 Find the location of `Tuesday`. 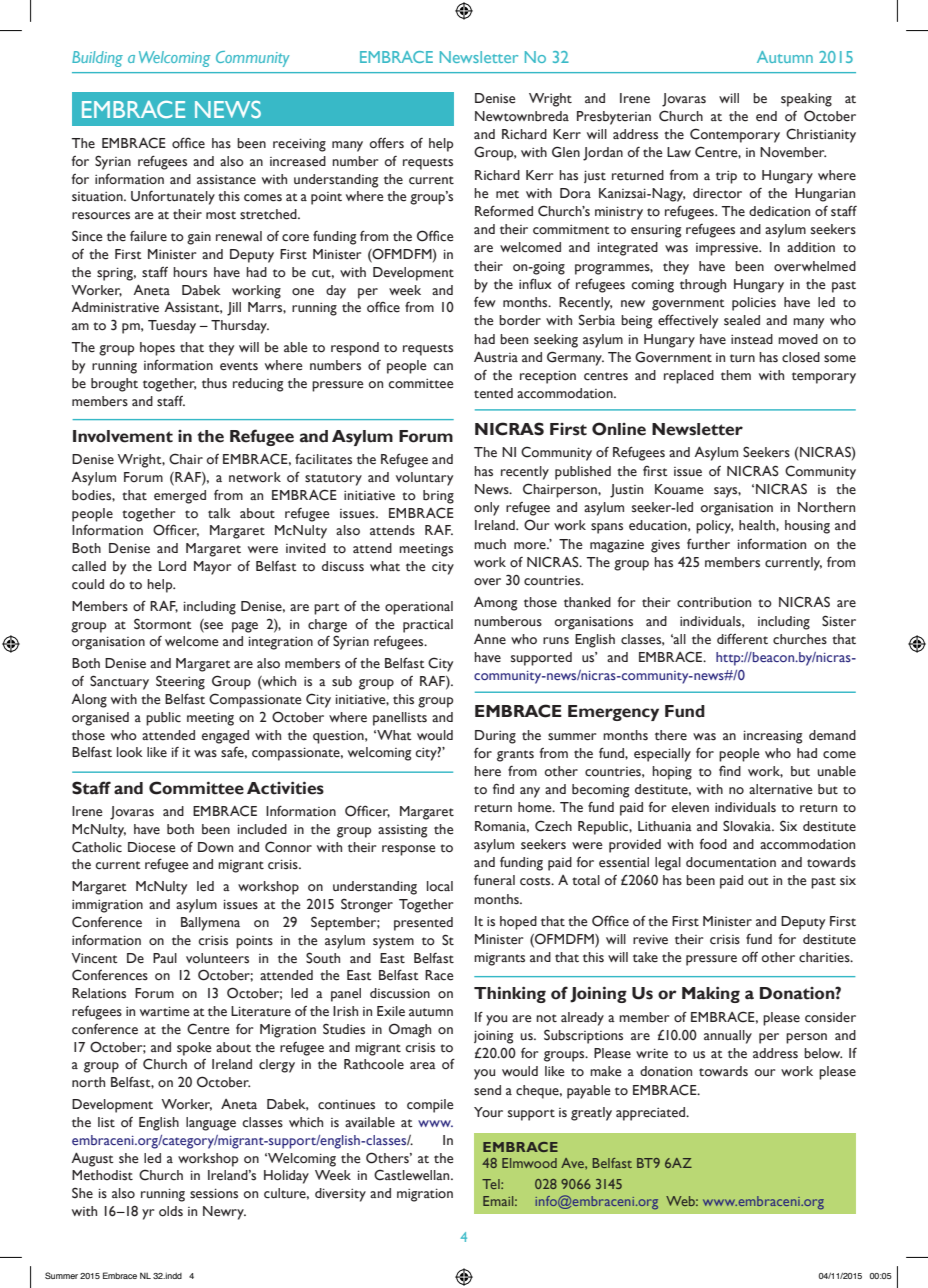

Tuesday is located at coordinates (172, 327).
